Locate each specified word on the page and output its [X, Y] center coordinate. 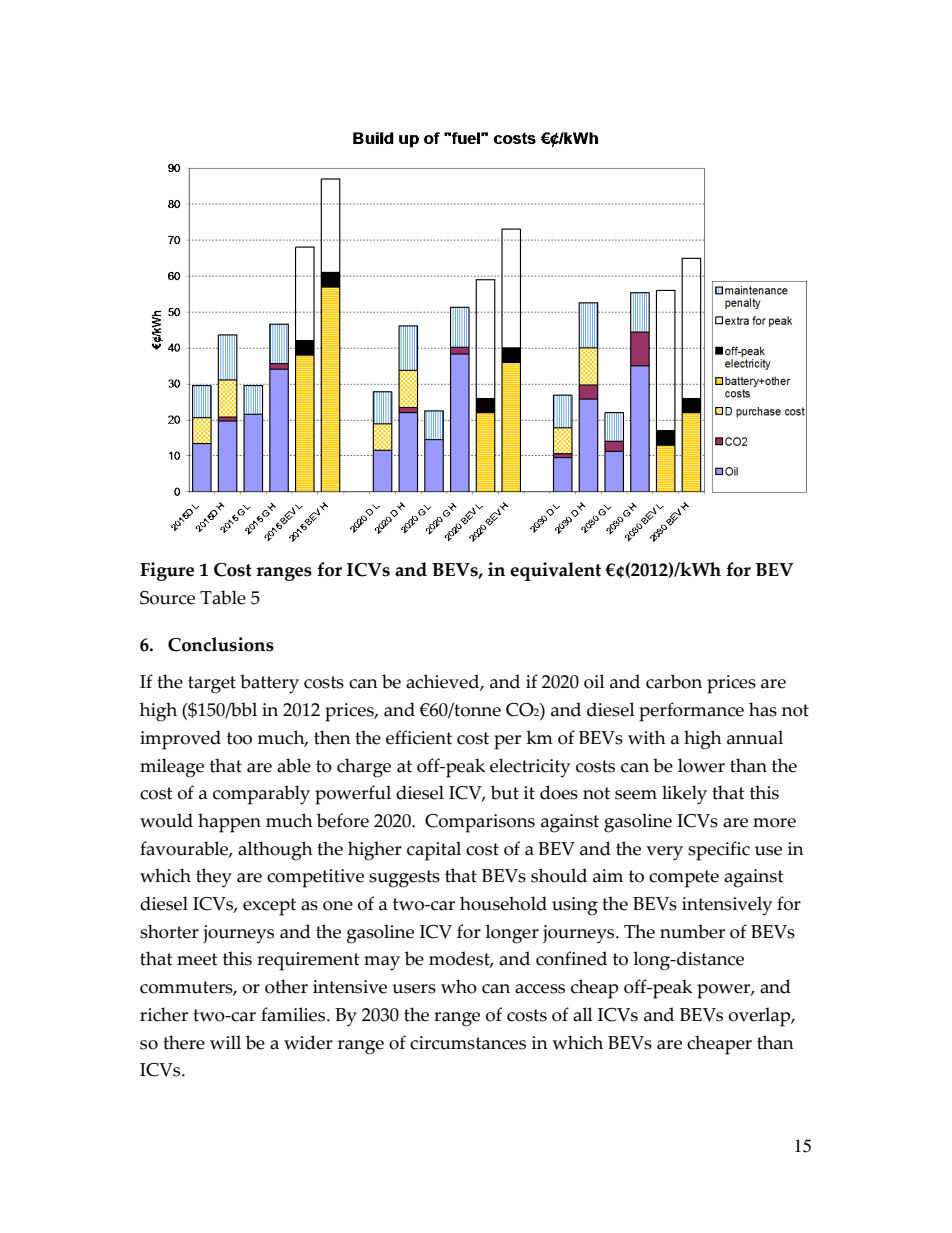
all [583, 1014]
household [503, 903]
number [692, 931]
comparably [261, 795]
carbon [674, 681]
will [225, 1042]
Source [167, 598]
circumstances [468, 1043]
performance [691, 712]
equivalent [555, 571]
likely [684, 795]
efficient [419, 737]
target [212, 685]
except [269, 907]
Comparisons [480, 823]
